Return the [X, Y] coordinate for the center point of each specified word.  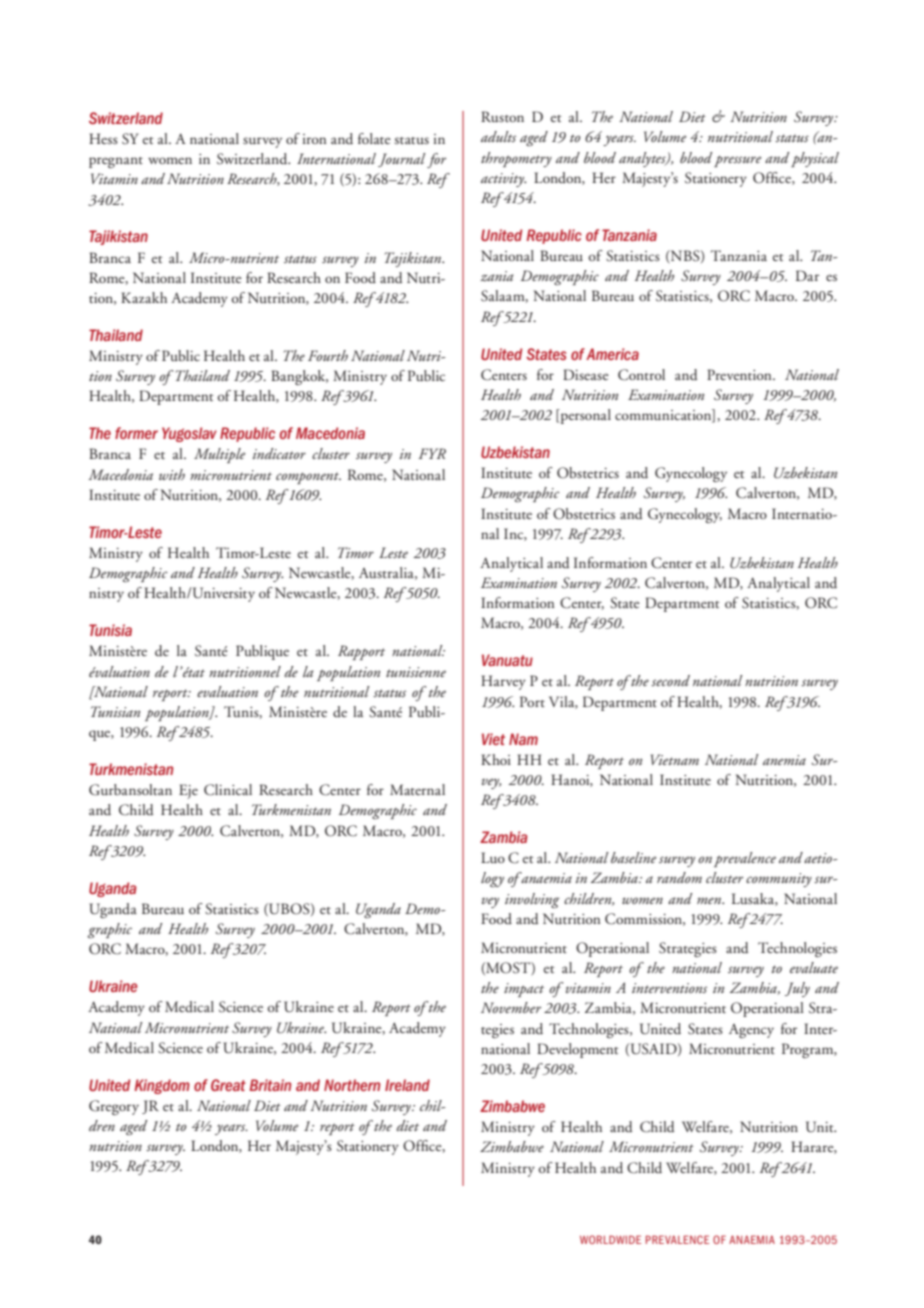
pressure [738, 161]
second [670, 680]
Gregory [114, 1107]
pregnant [116, 162]
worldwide [610, 1239]
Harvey [503, 682]
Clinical [228, 790]
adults [498, 136]
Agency [751, 1031]
